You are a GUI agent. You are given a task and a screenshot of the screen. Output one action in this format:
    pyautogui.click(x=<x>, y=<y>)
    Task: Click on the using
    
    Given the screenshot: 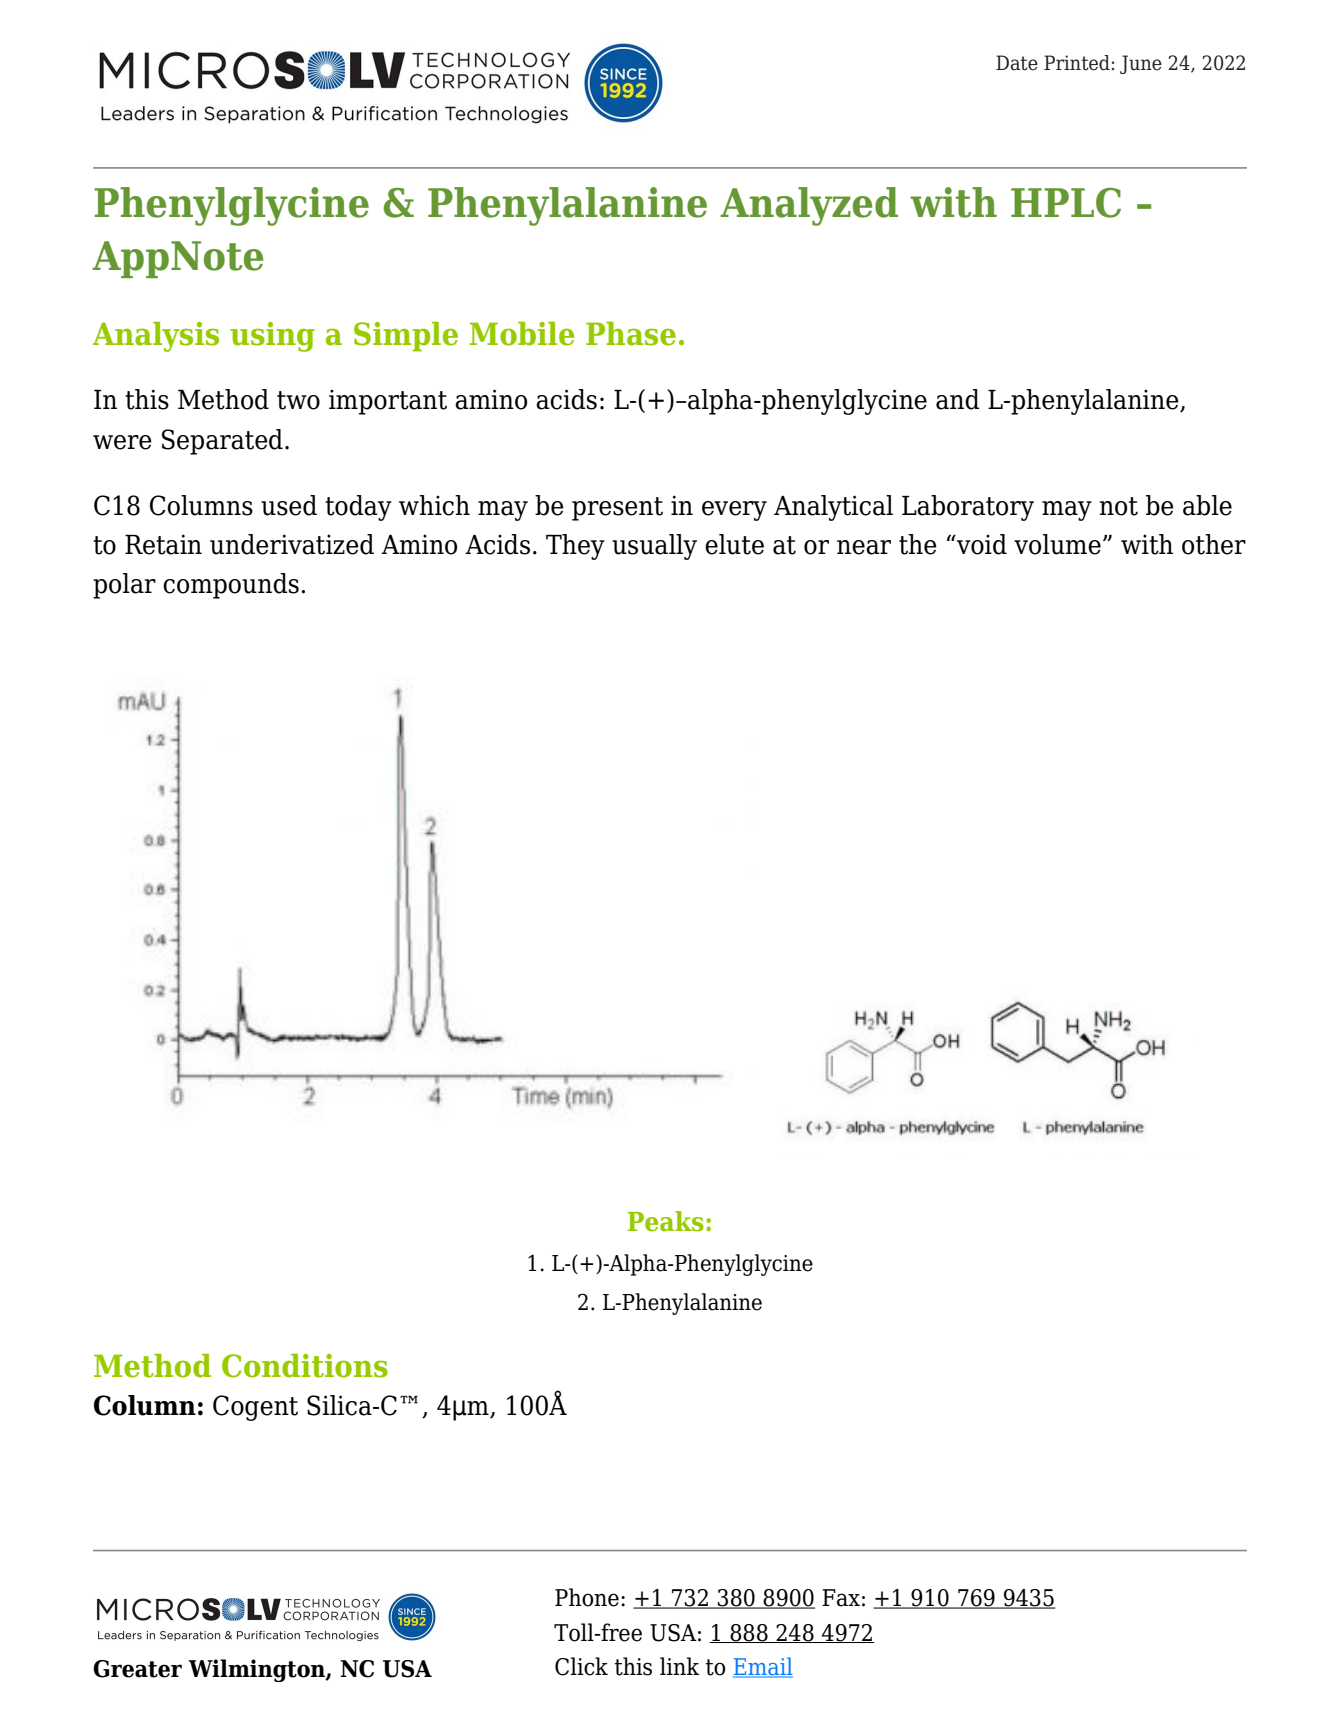 What is the action you would take?
    pyautogui.click(x=272, y=337)
